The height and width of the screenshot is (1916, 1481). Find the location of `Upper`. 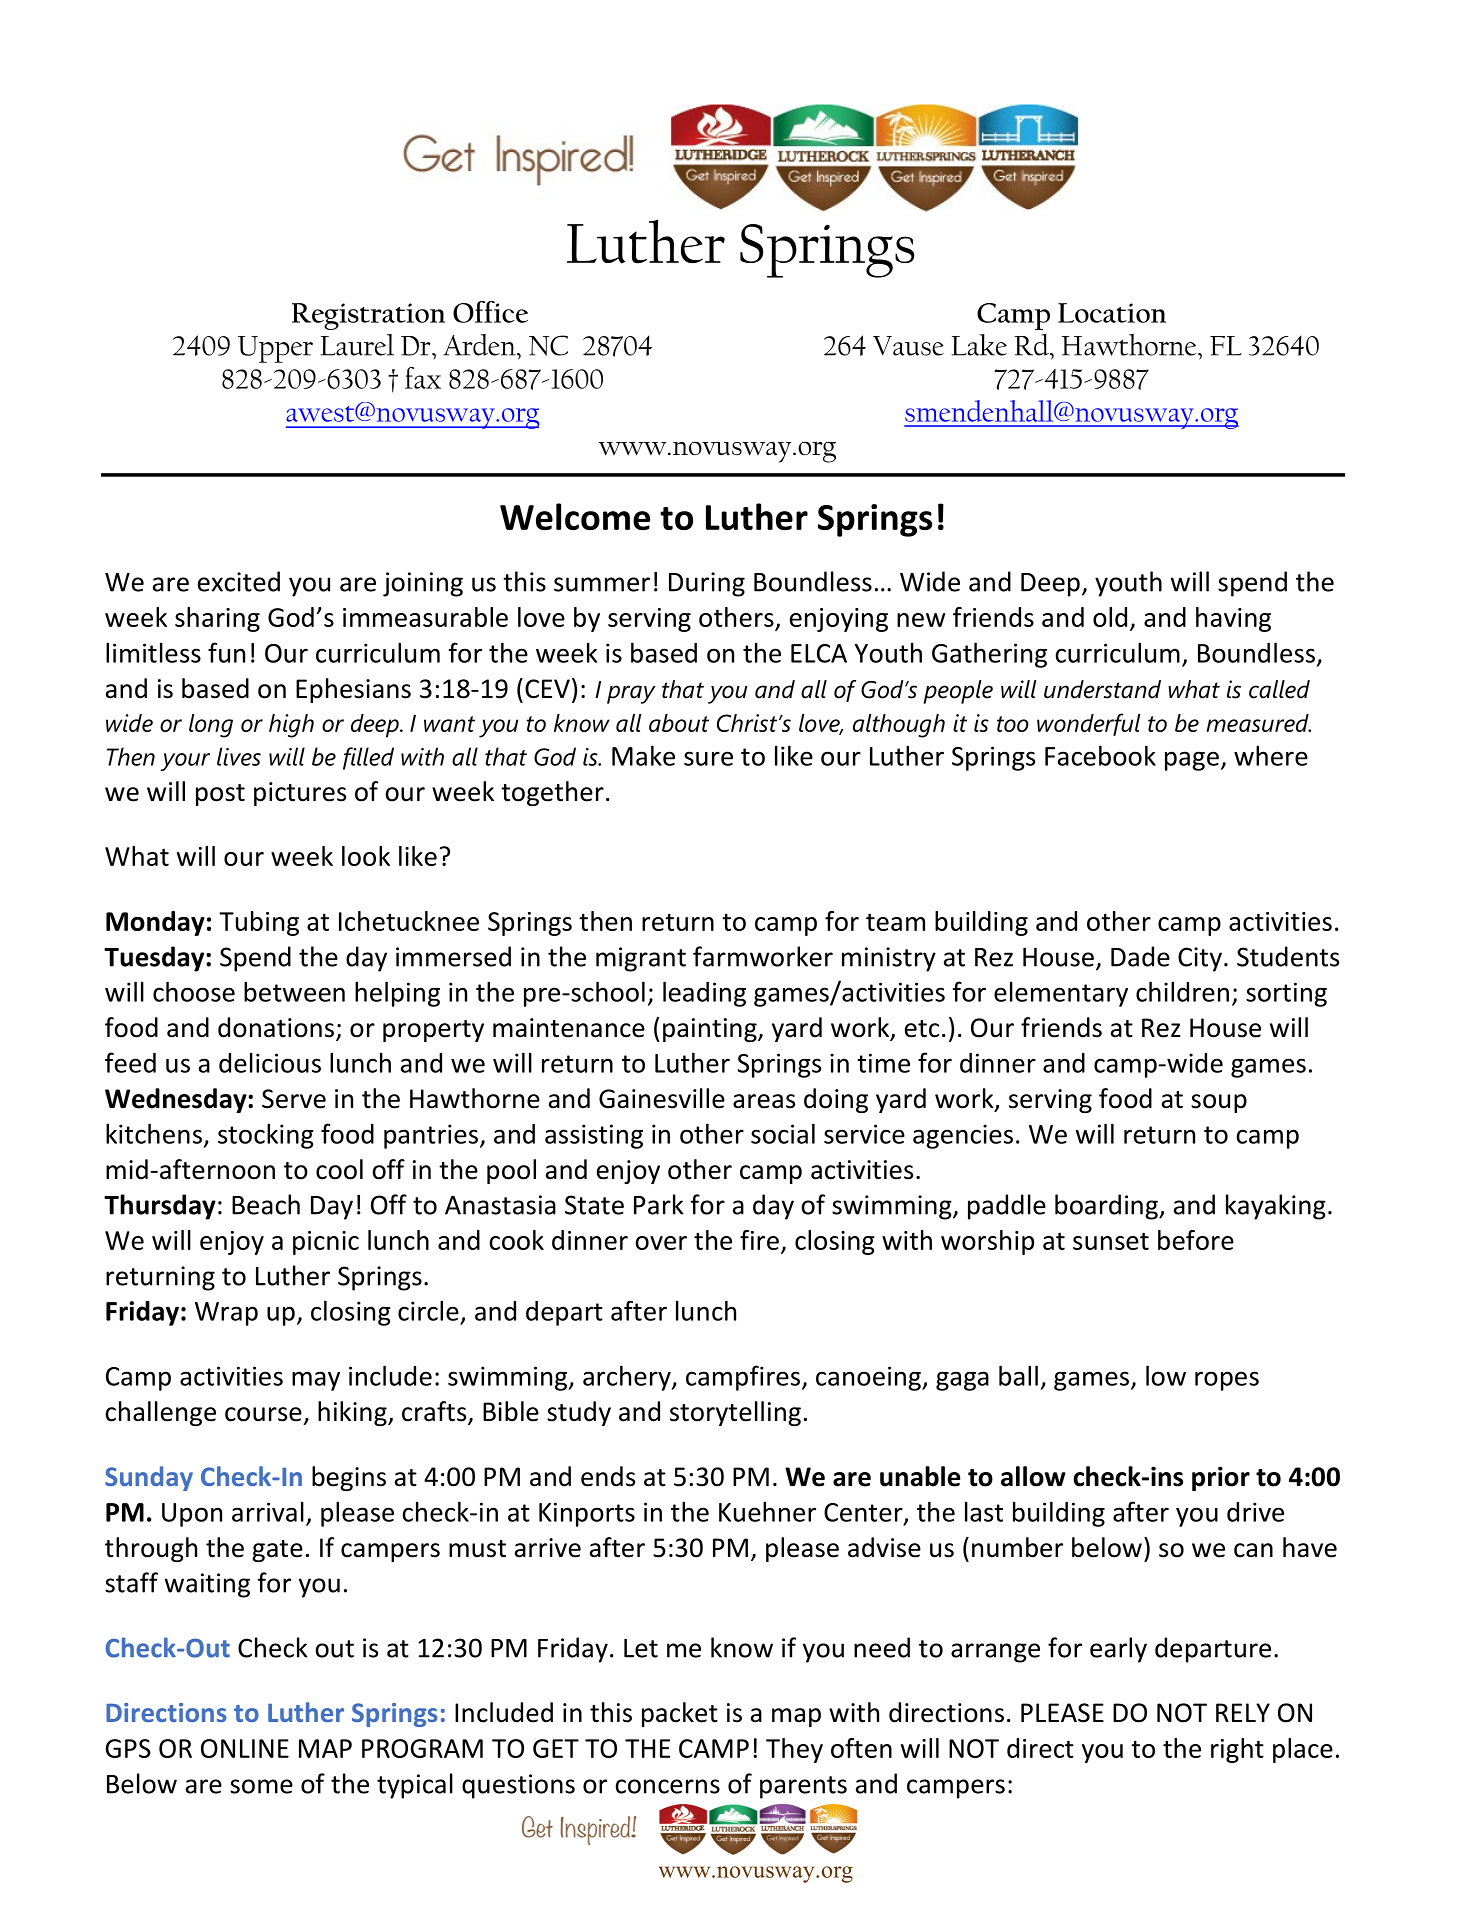

Upper is located at coordinates (275, 349).
